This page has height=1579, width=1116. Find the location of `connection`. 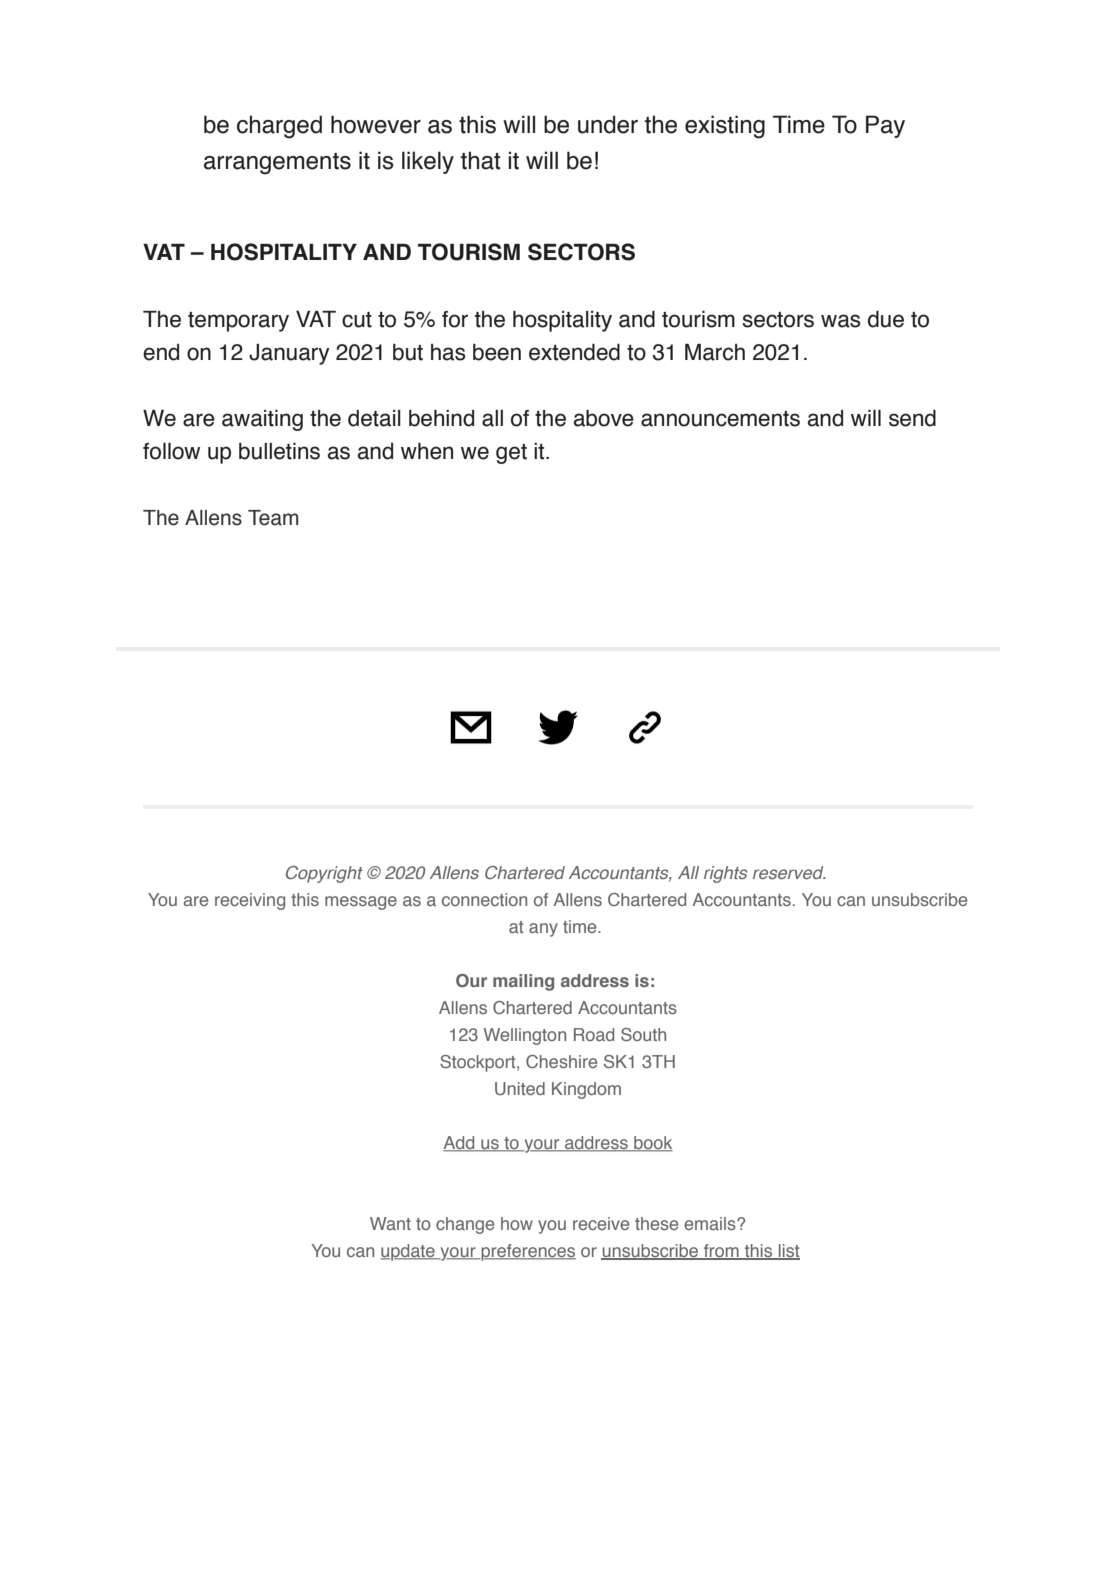

connection is located at coordinates (484, 899).
